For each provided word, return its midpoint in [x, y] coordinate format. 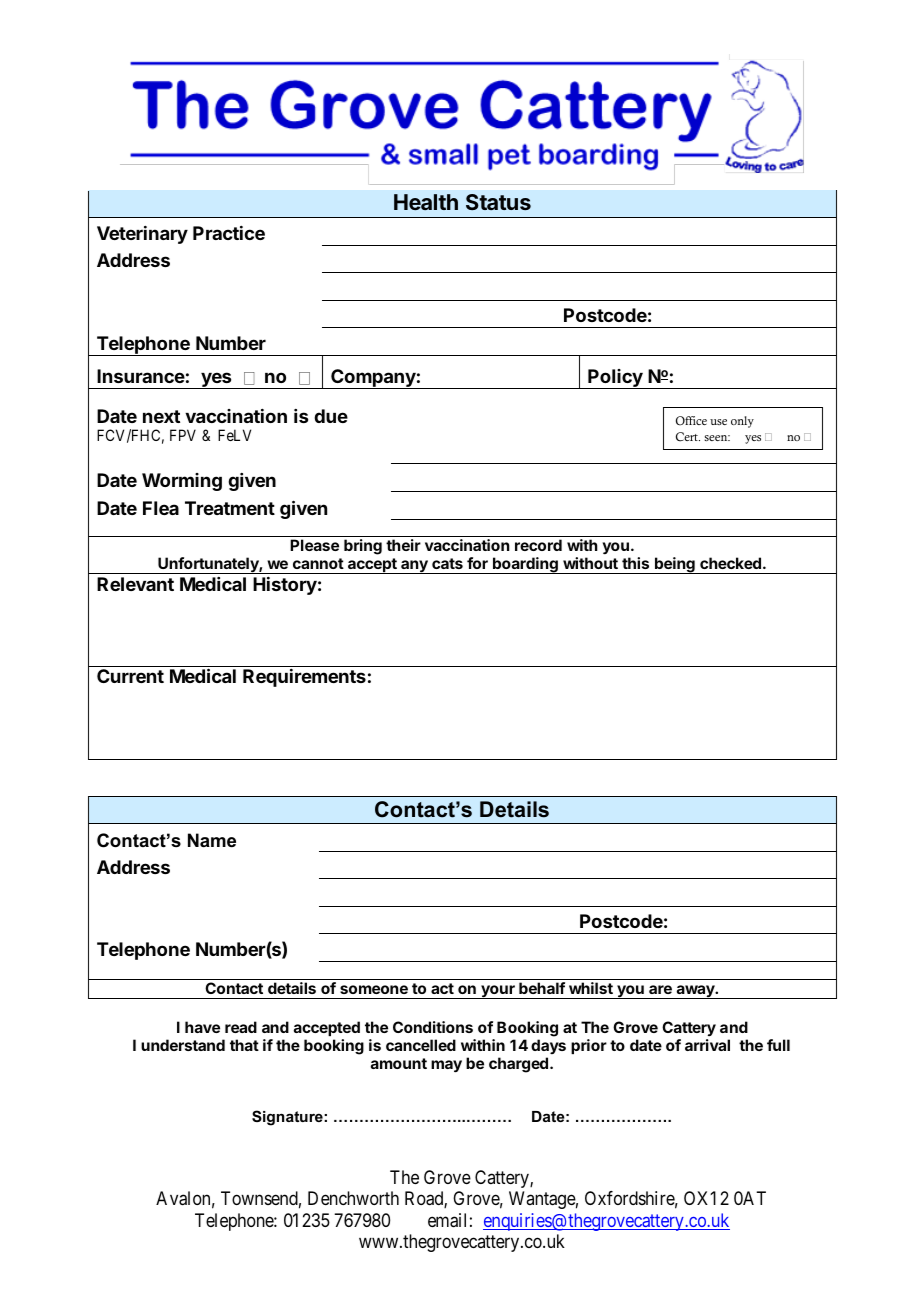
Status [498, 202]
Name [212, 840]
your [498, 992]
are [660, 989]
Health [426, 202]
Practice [229, 233]
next [161, 416]
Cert [688, 437]
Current [130, 676]
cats [447, 563]
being [675, 565]
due [331, 416]
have [202, 1027]
